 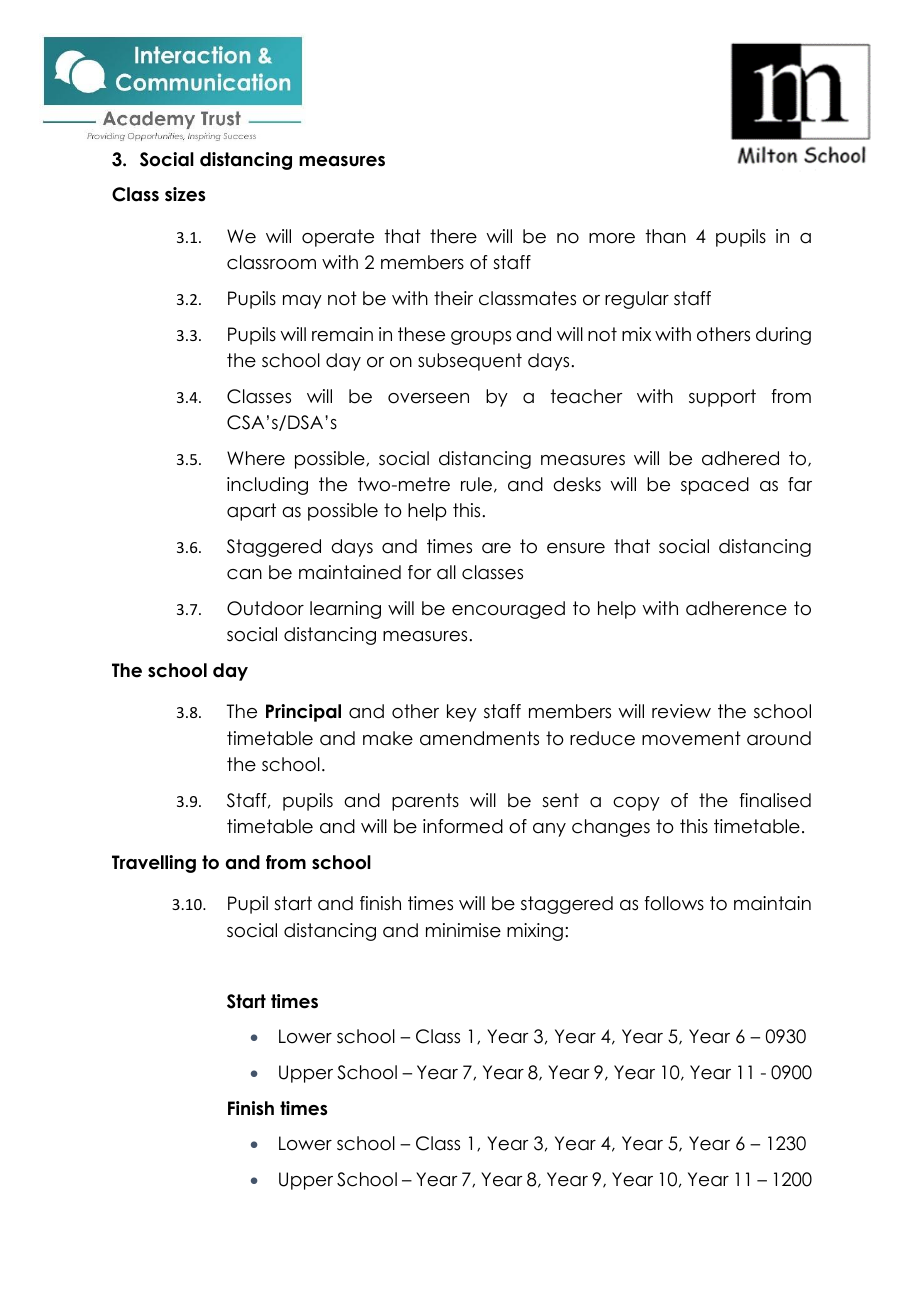 What do you see at coordinates (463, 930) in the screenshot?
I see `minimise` at bounding box center [463, 930].
